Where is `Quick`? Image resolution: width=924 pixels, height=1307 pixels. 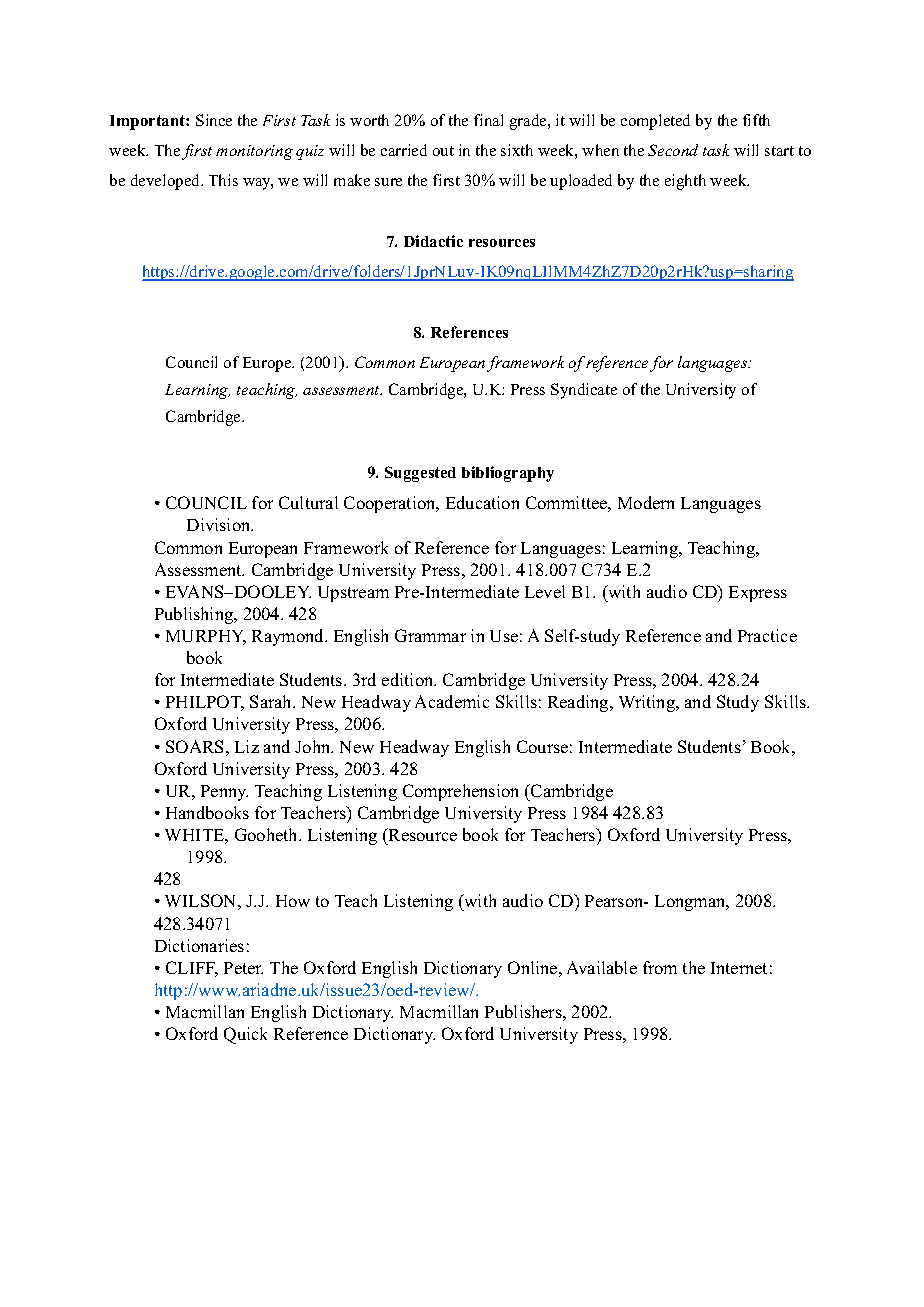
Quick is located at coordinates (245, 1035).
